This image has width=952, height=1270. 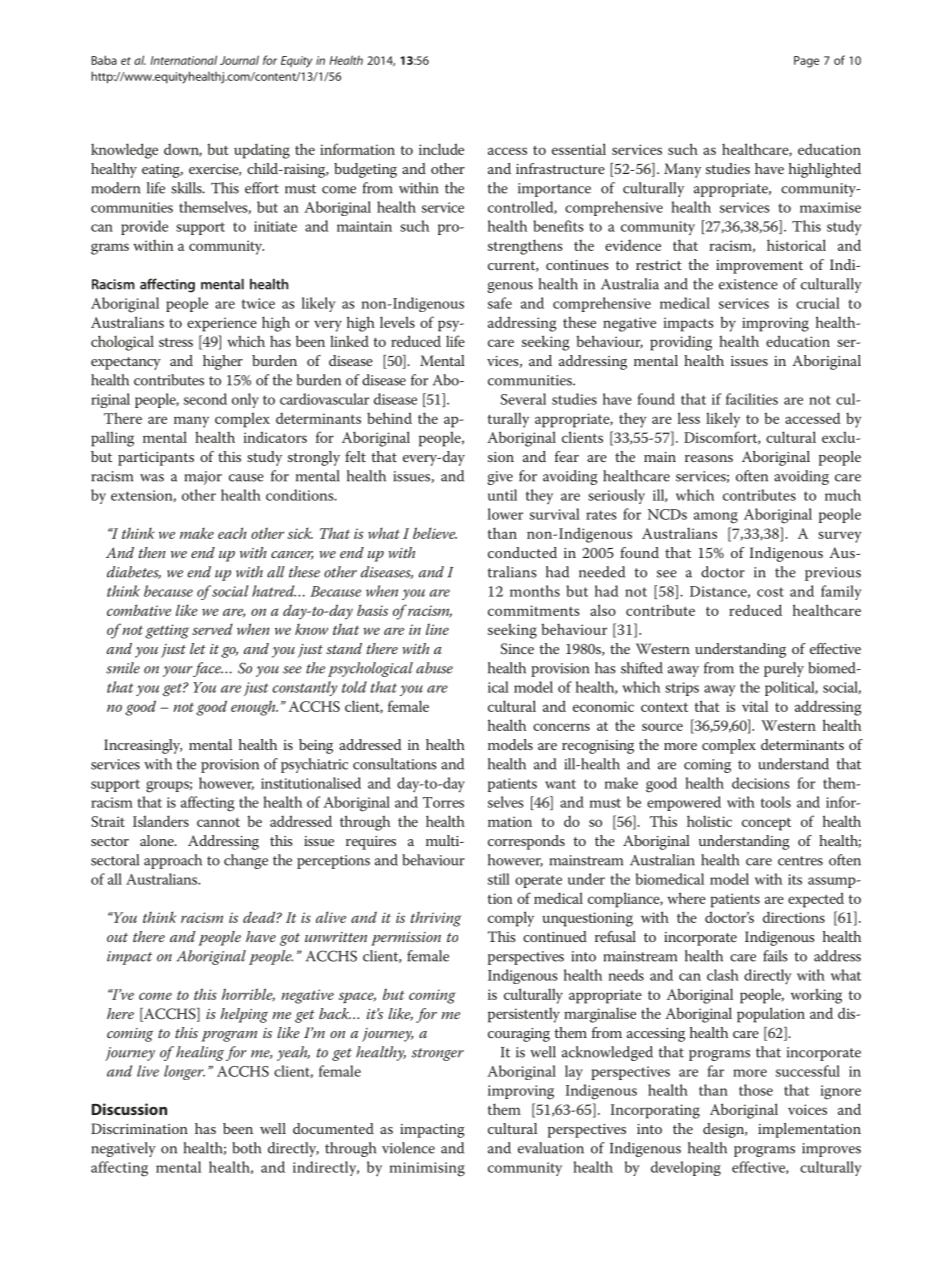 What do you see at coordinates (246, 1148) in the image?
I see `both` at bounding box center [246, 1148].
